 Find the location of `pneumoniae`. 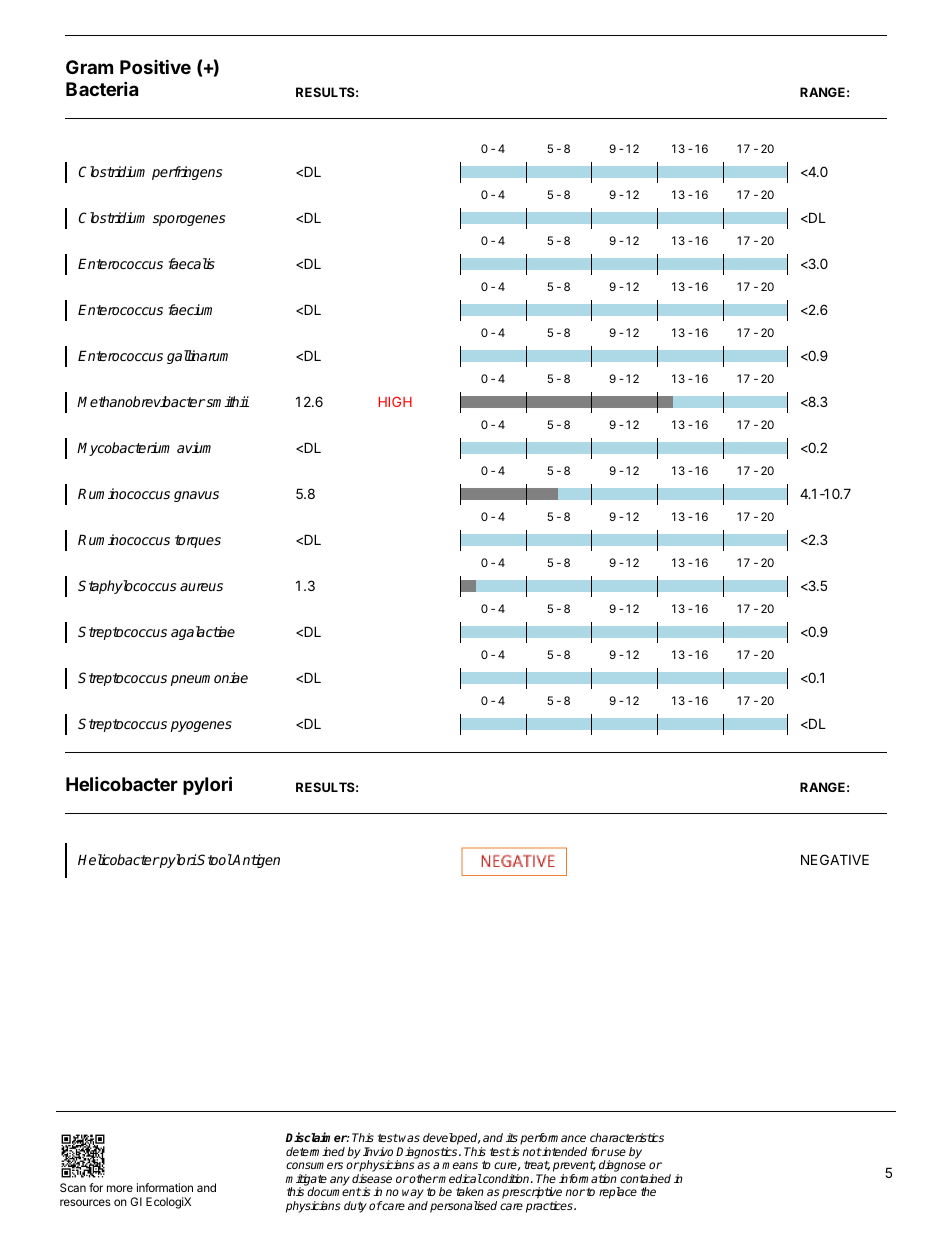

pneumoniae is located at coordinates (209, 679).
